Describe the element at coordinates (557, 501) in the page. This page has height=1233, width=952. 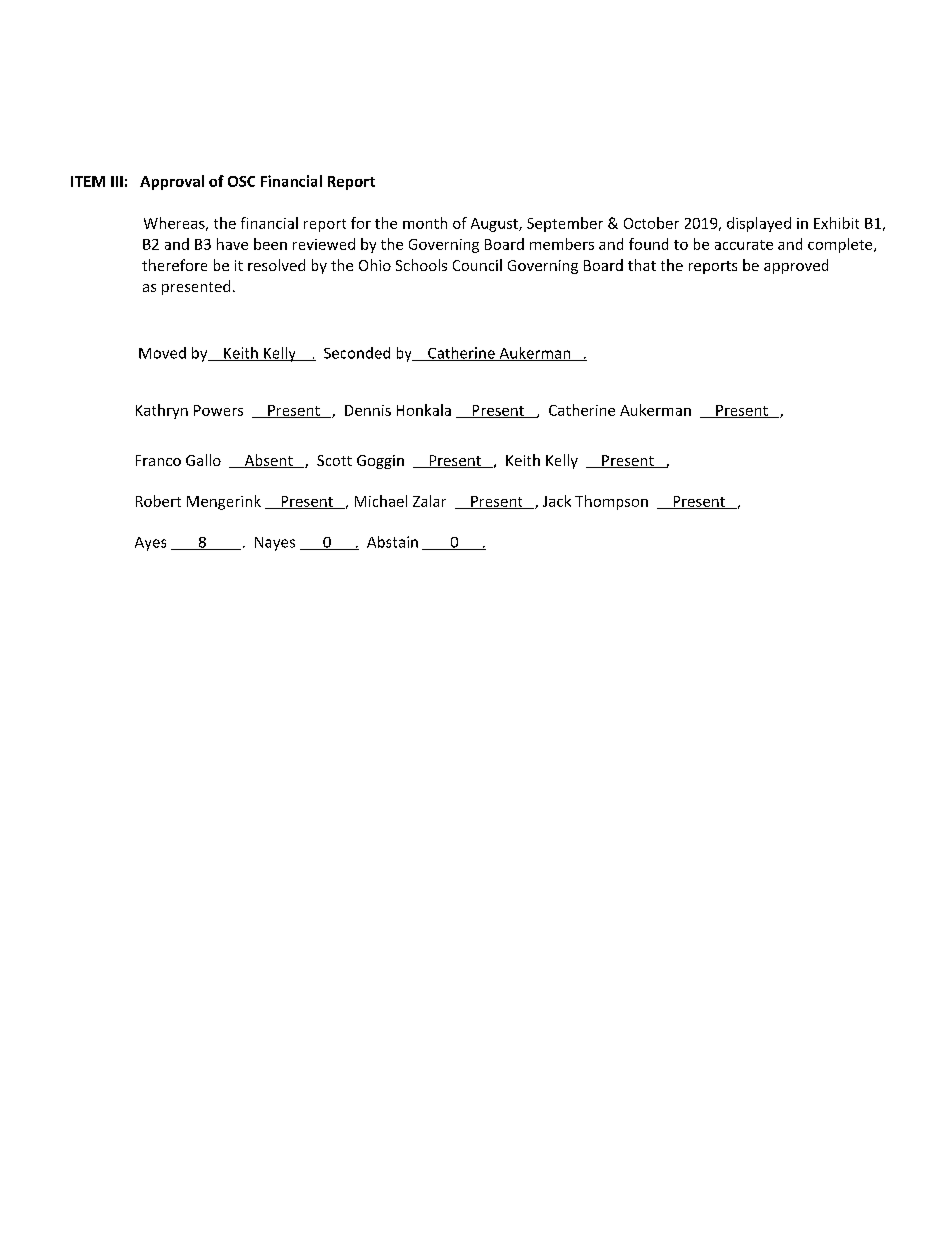
I see `Jack` at that location.
